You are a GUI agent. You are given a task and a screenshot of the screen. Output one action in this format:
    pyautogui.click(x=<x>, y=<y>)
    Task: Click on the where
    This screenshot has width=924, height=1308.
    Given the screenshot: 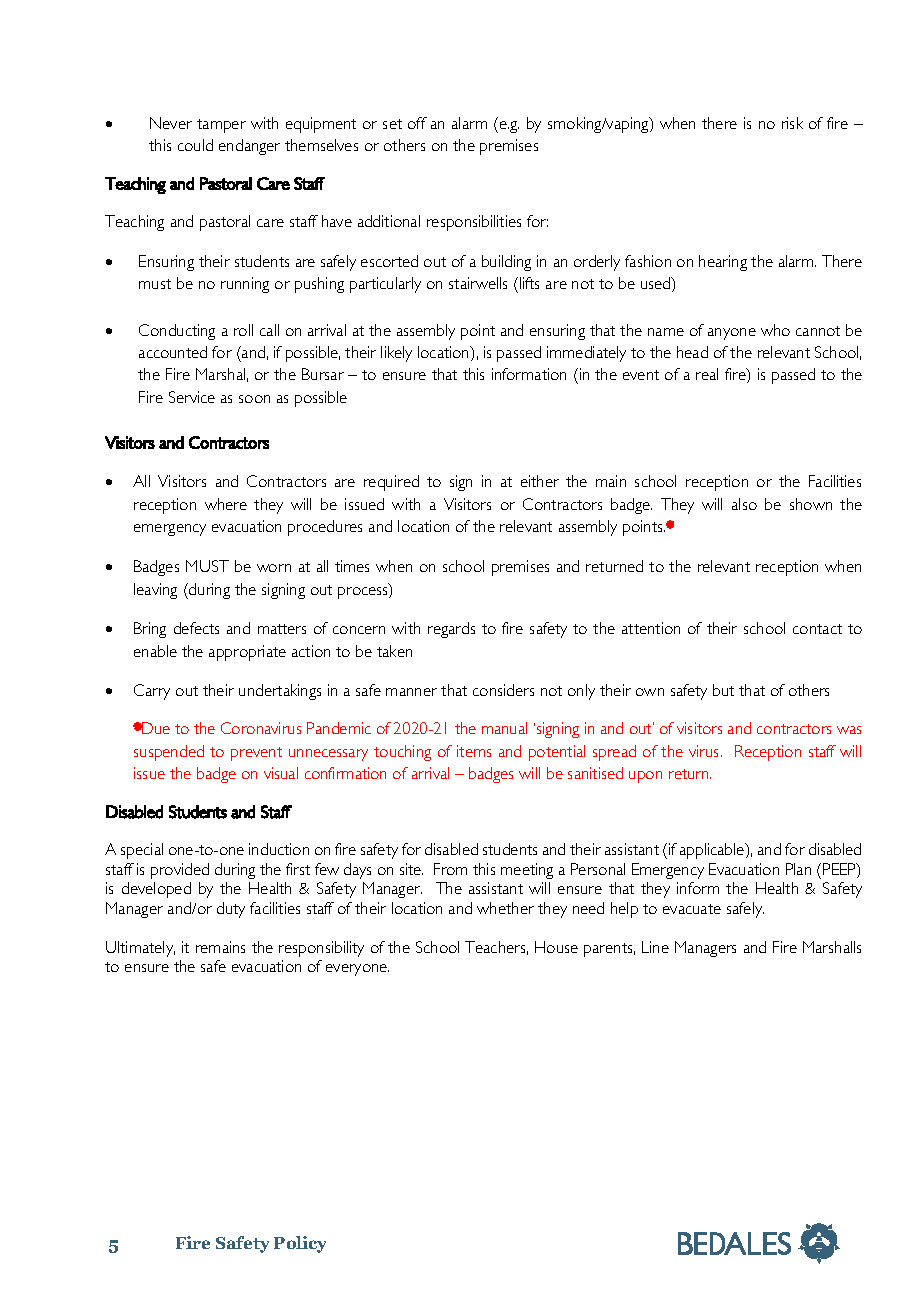 What is the action you would take?
    pyautogui.click(x=226, y=504)
